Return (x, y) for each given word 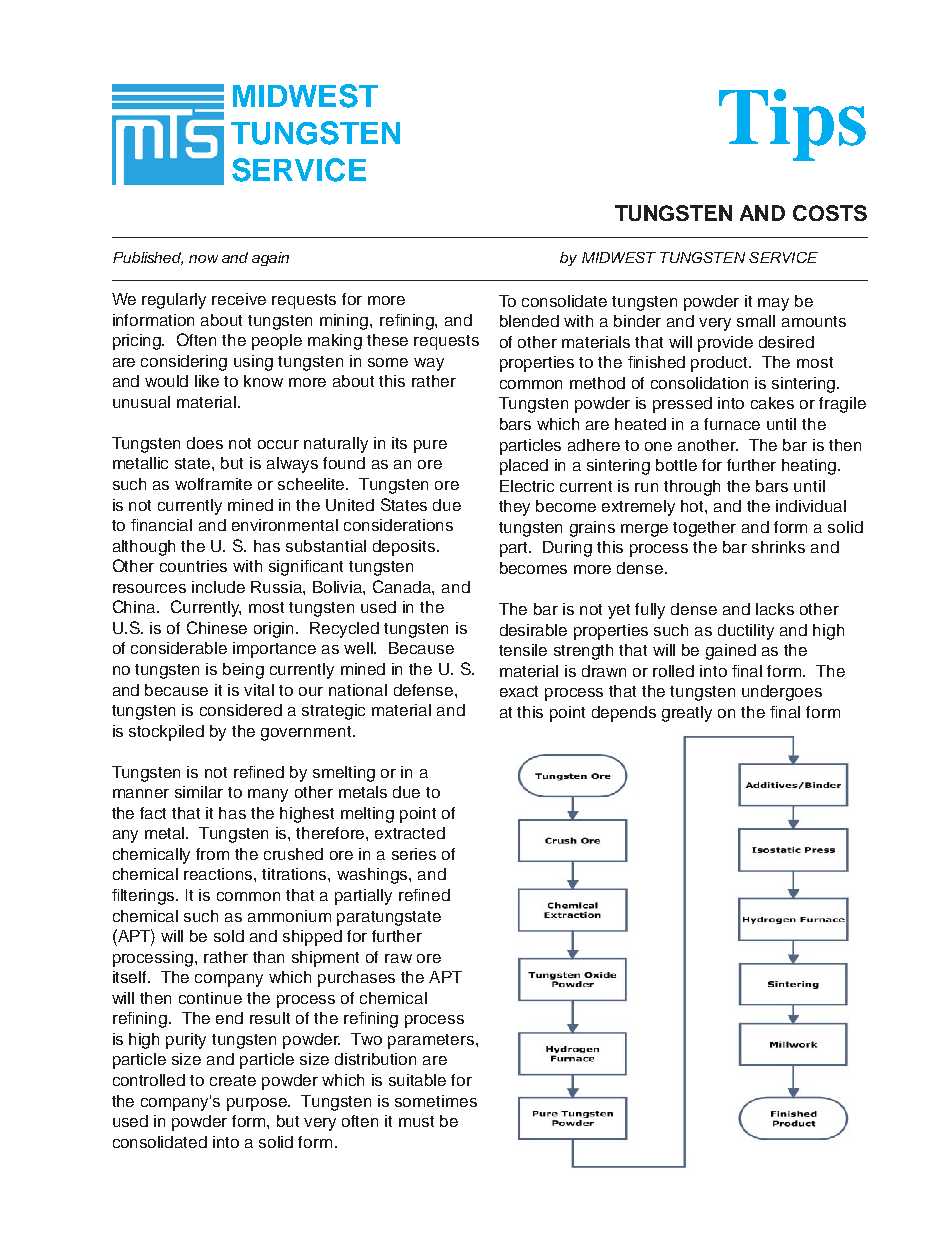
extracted (410, 833)
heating (810, 467)
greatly (687, 714)
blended (529, 321)
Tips (792, 125)
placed (524, 467)
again (270, 259)
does (205, 443)
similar (199, 792)
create (233, 1080)
